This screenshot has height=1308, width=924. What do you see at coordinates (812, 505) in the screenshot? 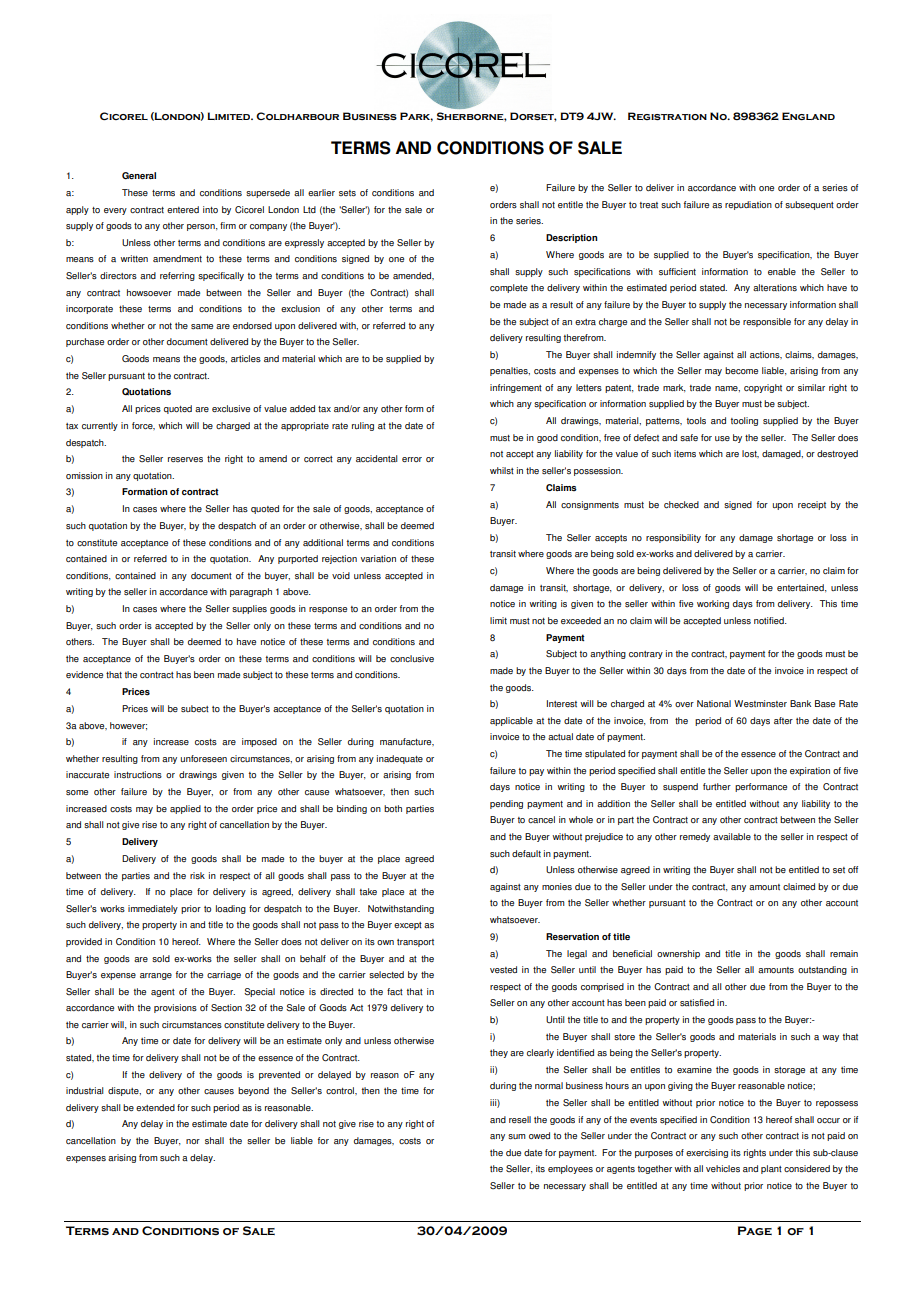
I see `receipt` at bounding box center [812, 505].
